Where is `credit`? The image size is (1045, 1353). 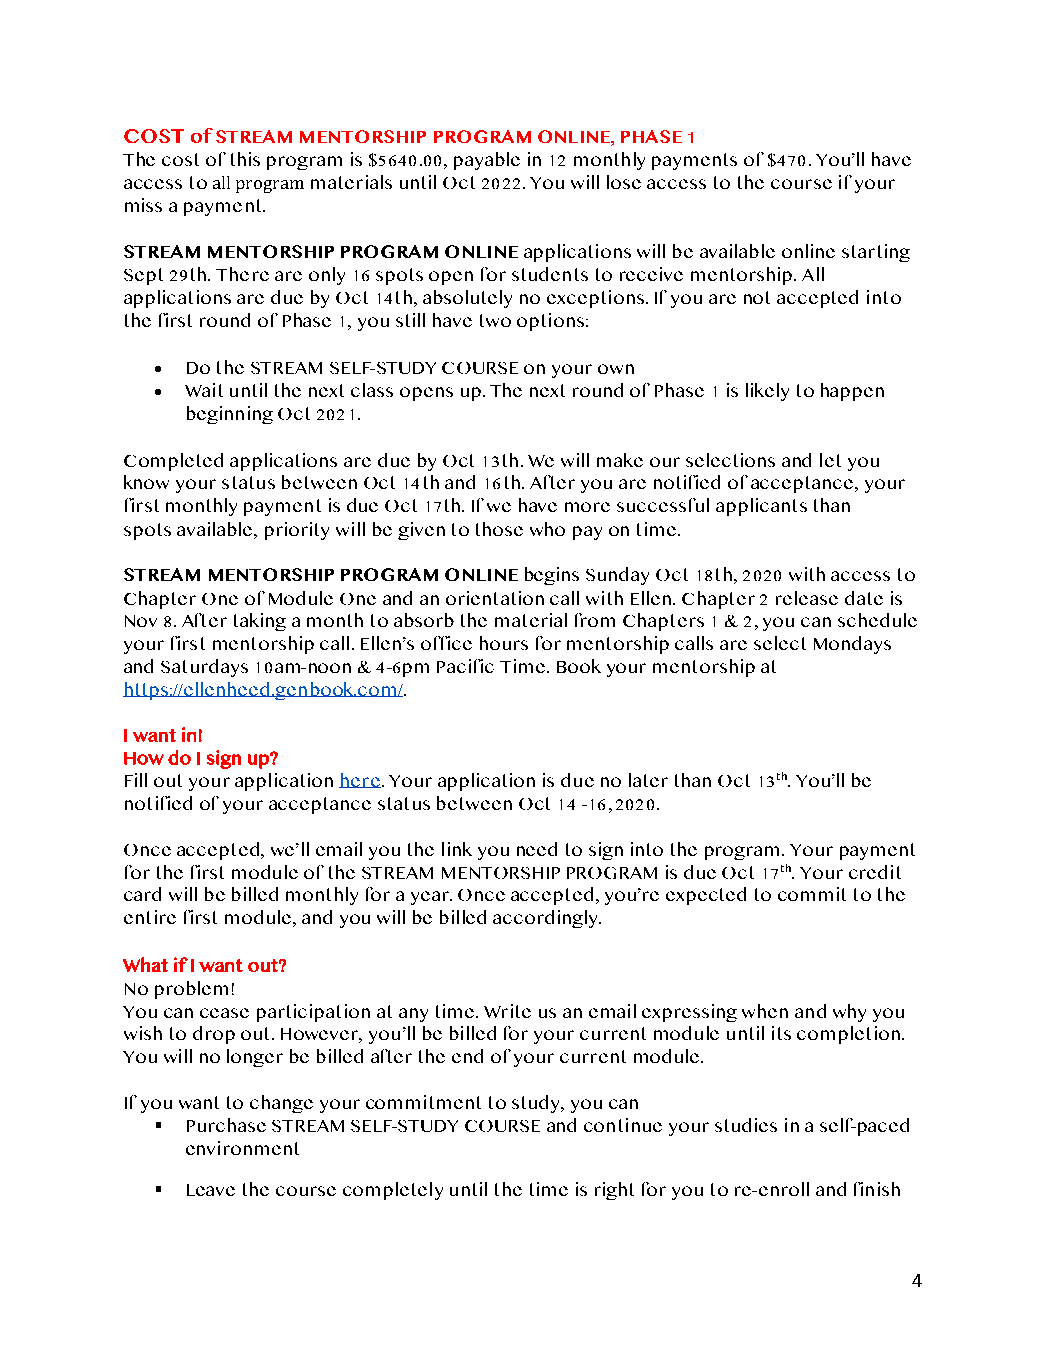 credit is located at coordinates (875, 872).
